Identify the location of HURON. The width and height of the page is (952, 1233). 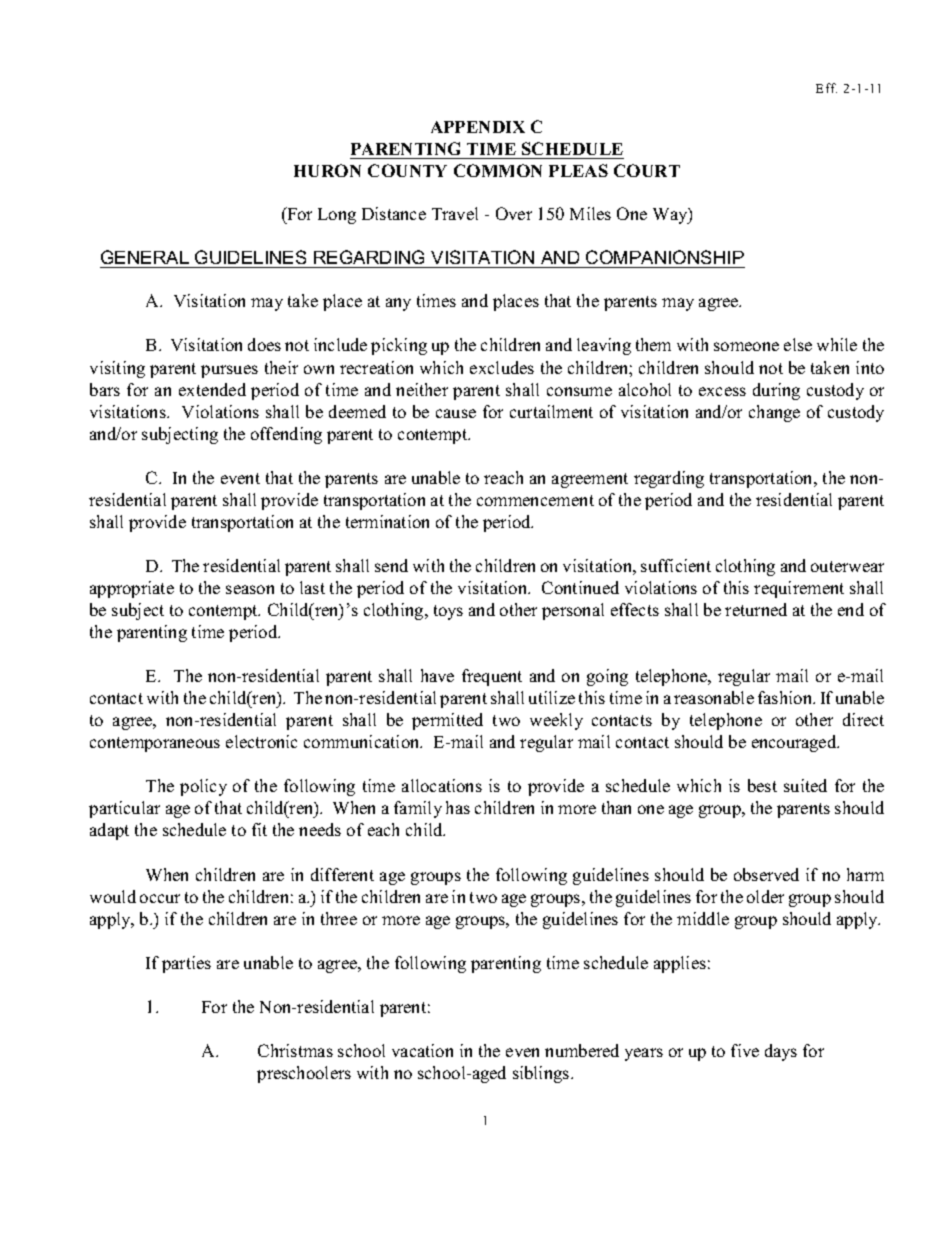
(327, 170).
